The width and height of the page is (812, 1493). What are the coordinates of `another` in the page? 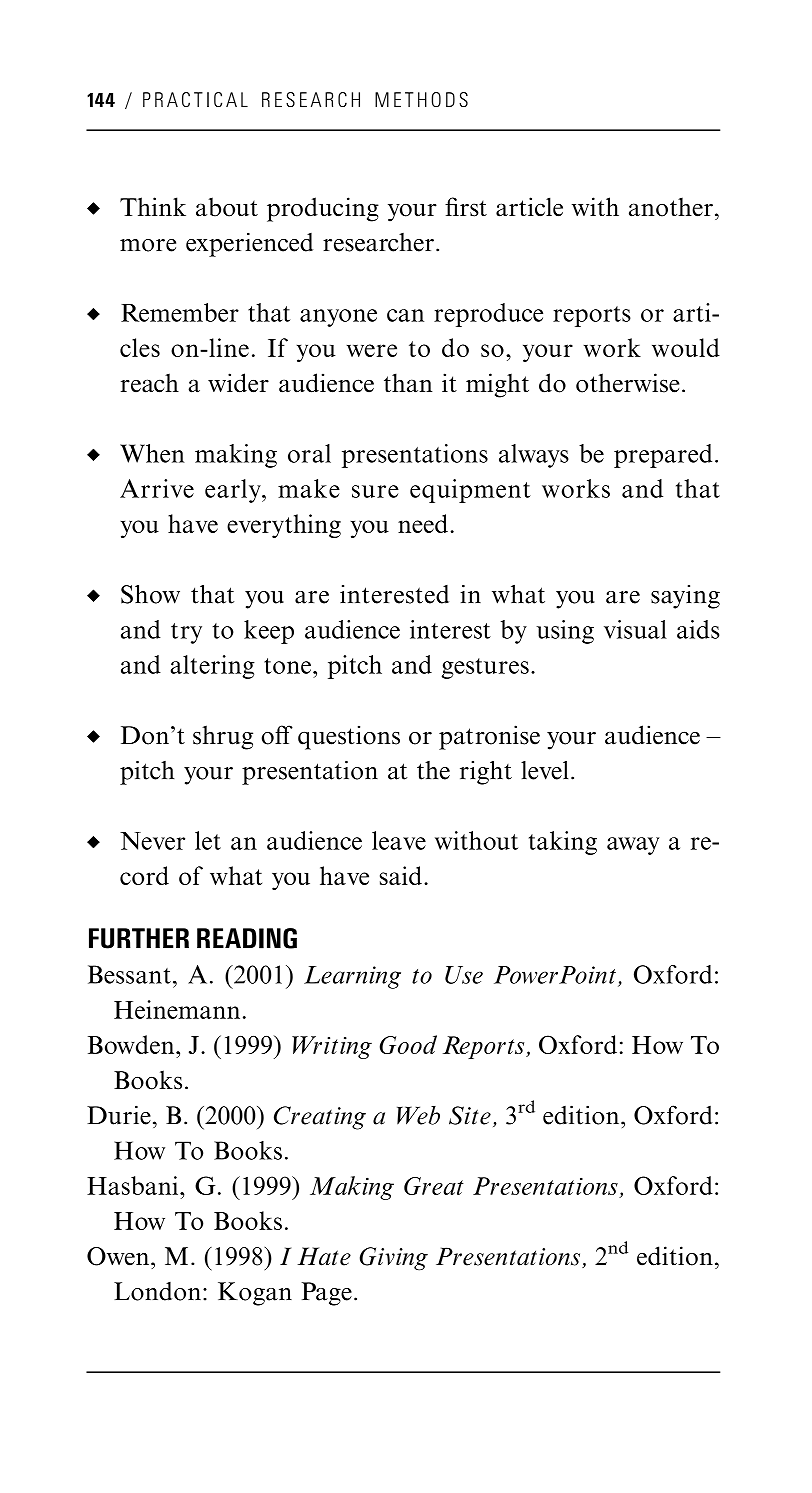 It's located at (671, 207).
